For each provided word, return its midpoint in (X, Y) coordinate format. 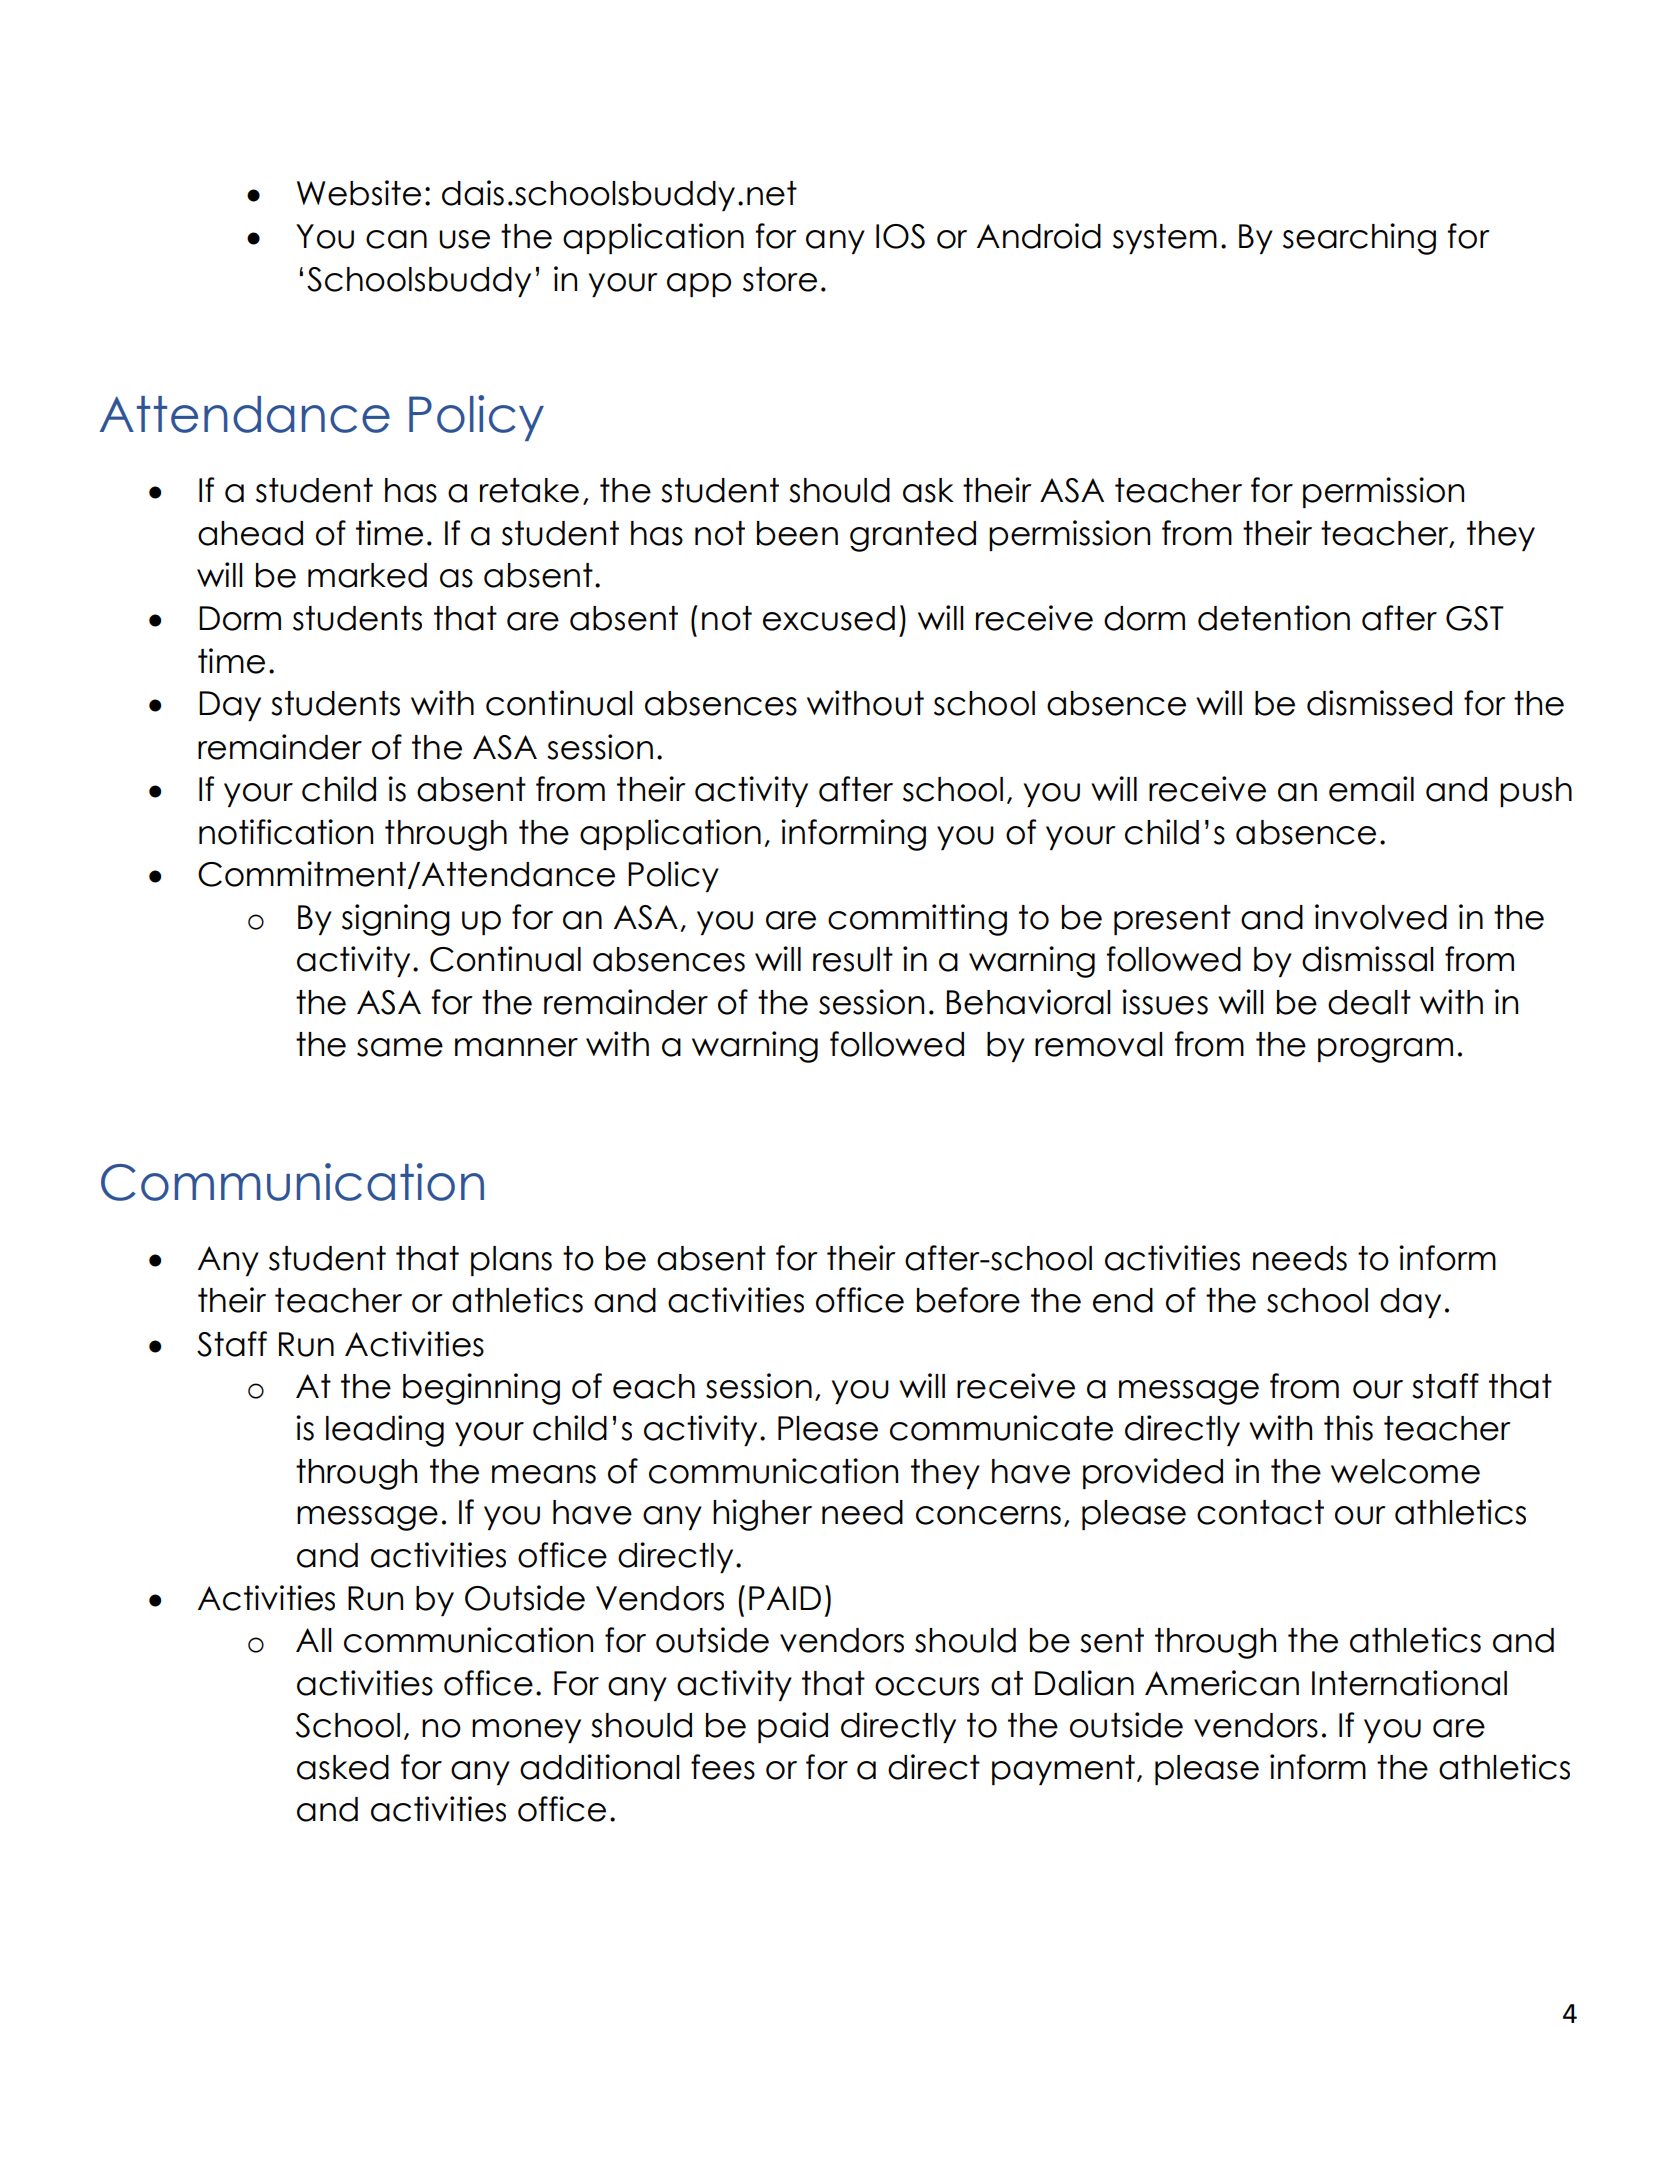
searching (1359, 239)
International (1409, 1683)
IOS (900, 236)
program (1385, 1050)
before (968, 1300)
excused (829, 618)
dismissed (1379, 703)
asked (343, 1767)
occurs (927, 1686)
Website (359, 193)
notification (286, 832)
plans (511, 1261)
